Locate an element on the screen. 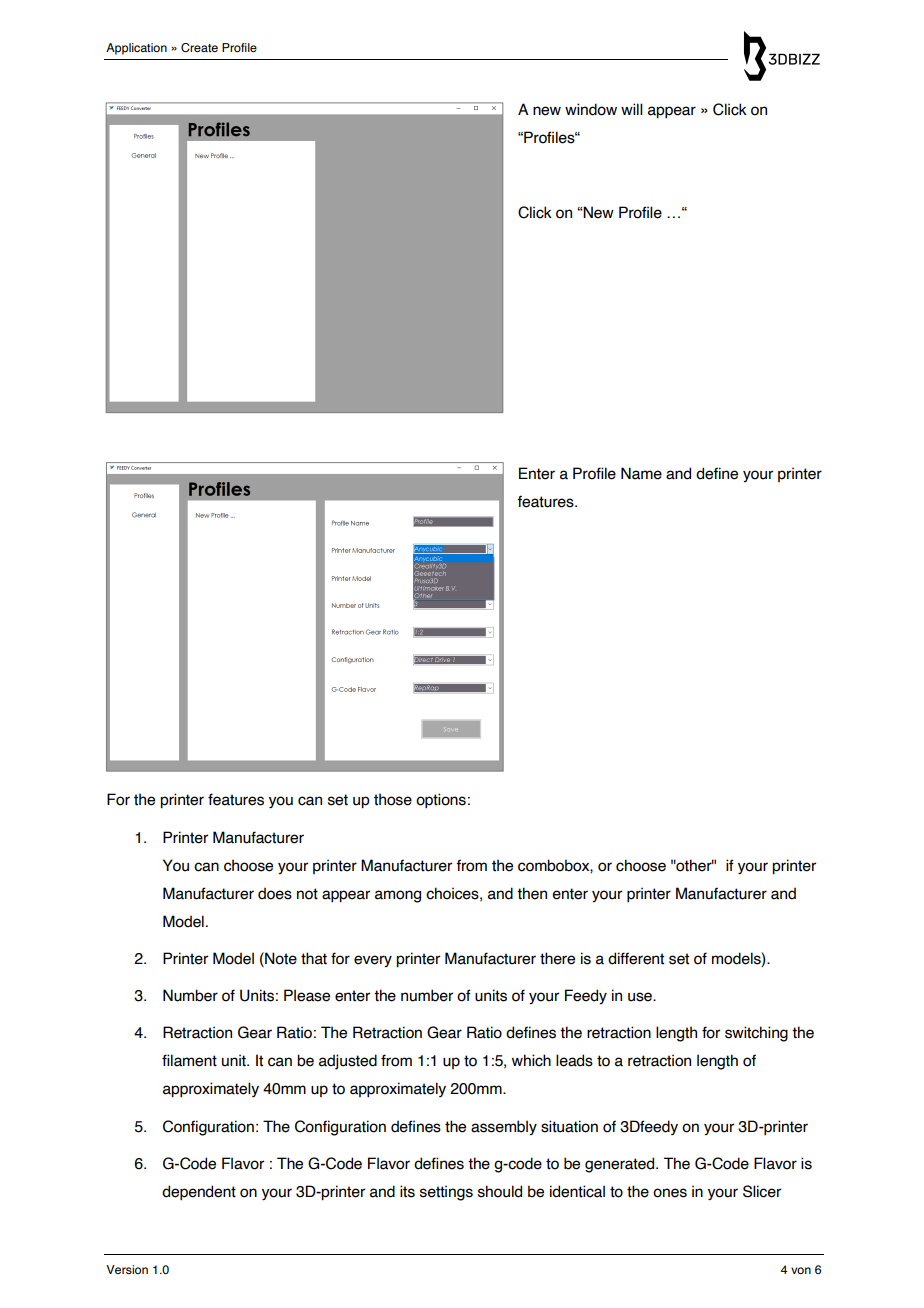  Application is located at coordinates (136, 49).
